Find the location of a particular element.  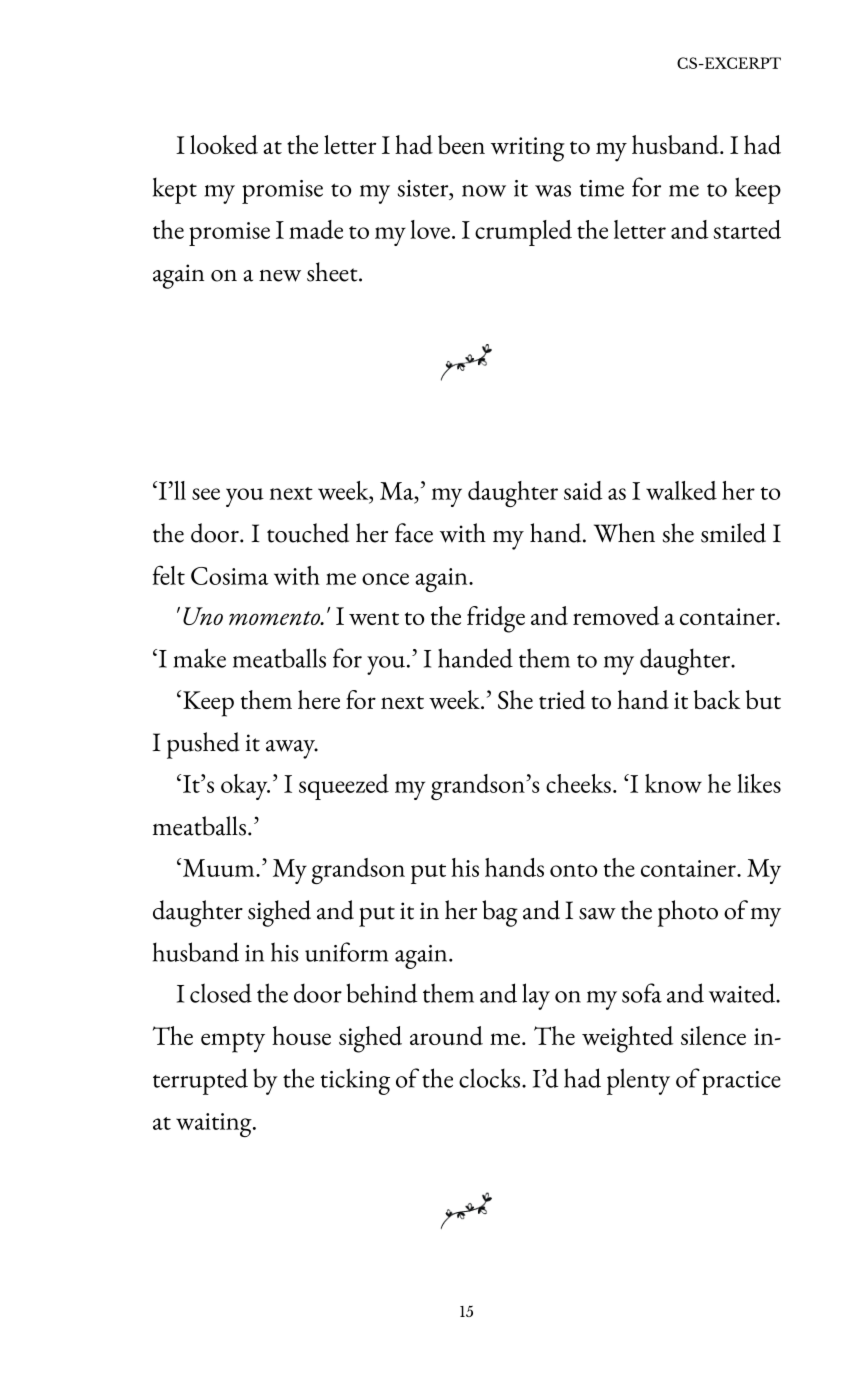

see is located at coordinates (206, 494).
